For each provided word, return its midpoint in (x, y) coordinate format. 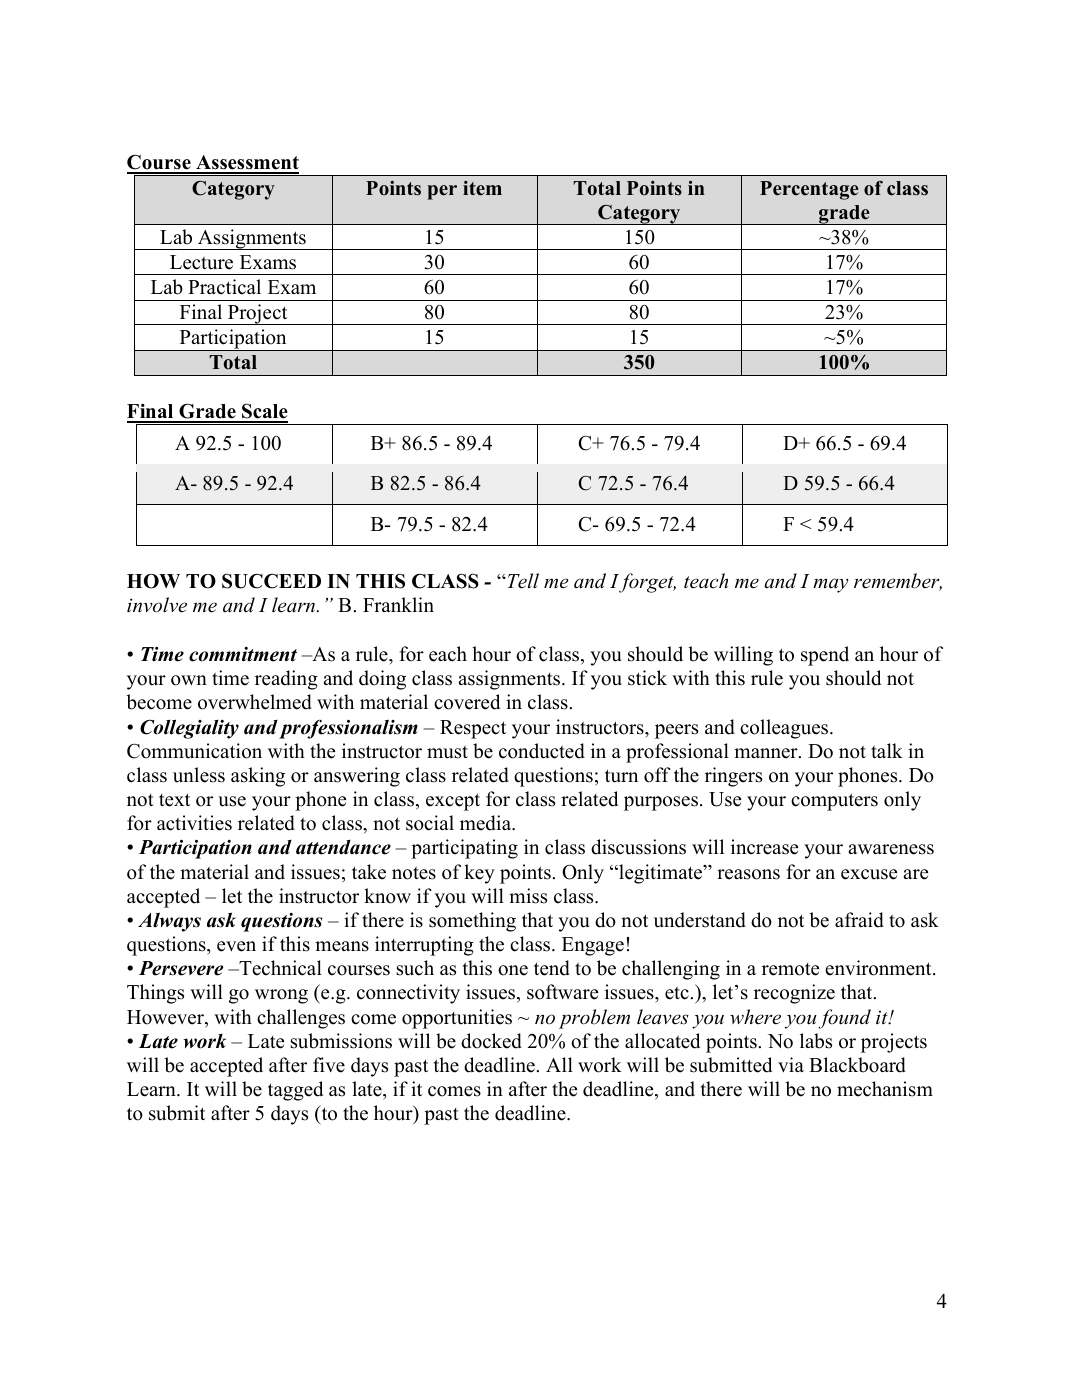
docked (491, 1041)
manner (767, 753)
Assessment (246, 164)
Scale (264, 412)
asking (258, 777)
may (830, 585)
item (482, 188)
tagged (295, 1091)
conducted (542, 751)
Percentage (809, 190)
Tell (522, 581)
